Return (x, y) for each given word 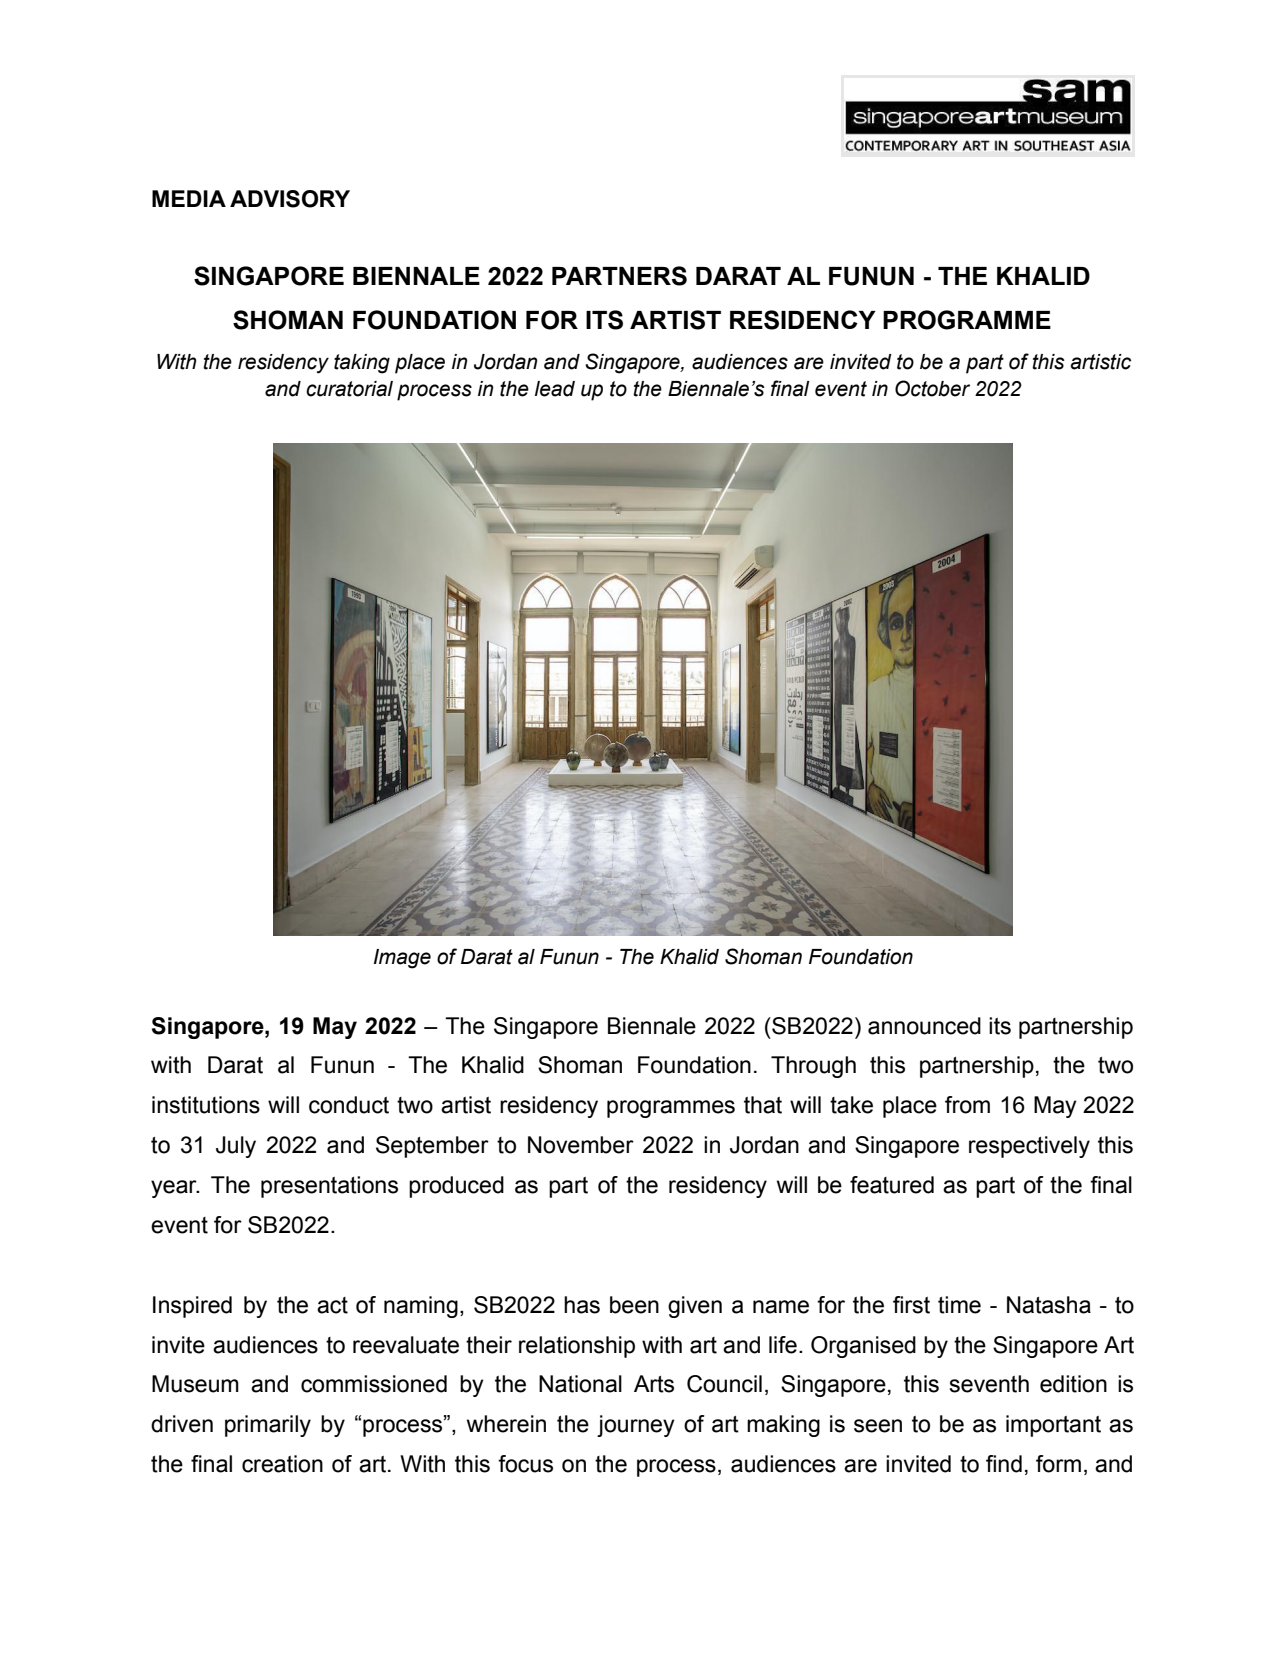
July (236, 1147)
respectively (1029, 1147)
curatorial (349, 389)
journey (636, 1426)
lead (555, 389)
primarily (268, 1426)
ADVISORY (290, 199)
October (932, 388)
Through (813, 1067)
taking (362, 364)
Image (402, 959)
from (967, 1105)
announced (924, 1026)
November (581, 1145)
